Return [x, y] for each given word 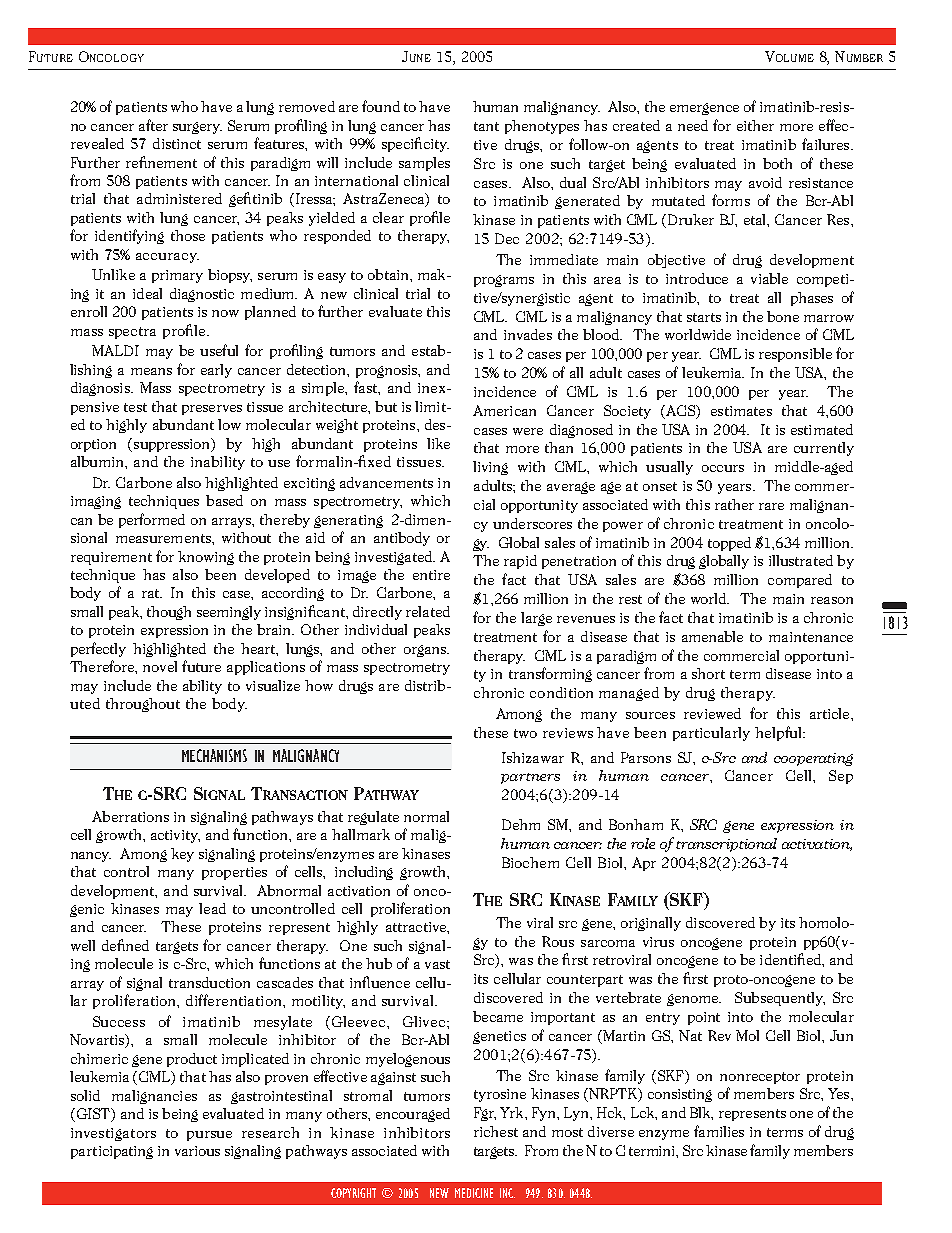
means [151, 371]
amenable [712, 636]
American [504, 410]
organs [426, 651]
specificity [415, 144]
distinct [177, 143]
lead [212, 908]
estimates [741, 411]
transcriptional [726, 845]
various [197, 1151]
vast [437, 964]
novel [160, 666]
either [755, 125]
